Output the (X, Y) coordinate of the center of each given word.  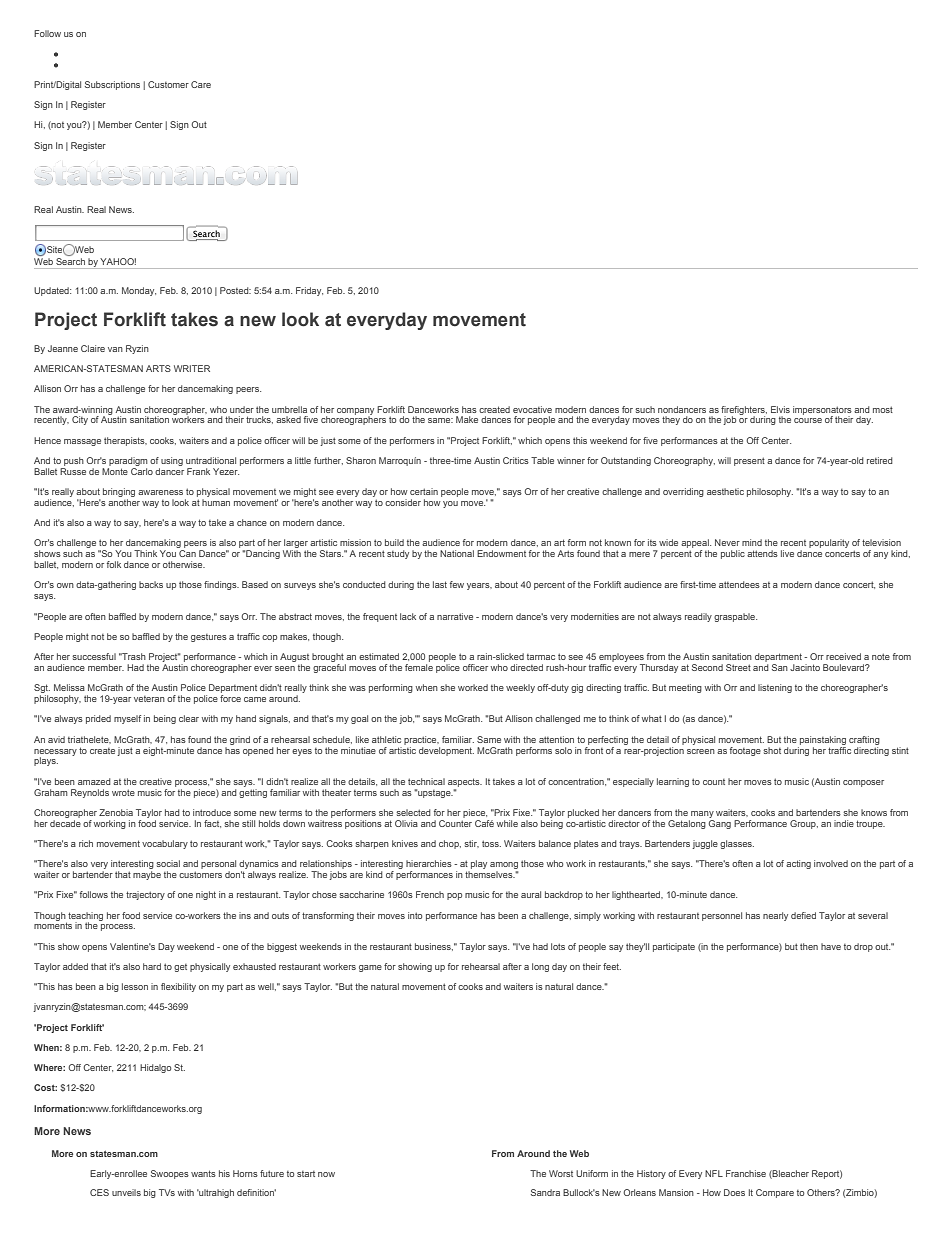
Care (201, 84)
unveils (126, 1192)
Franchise (746, 1173)
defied (803, 915)
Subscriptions (112, 85)
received (843, 656)
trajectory (145, 895)
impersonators (822, 411)
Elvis (780, 409)
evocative (532, 409)
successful (94, 656)
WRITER (192, 368)
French (430, 894)
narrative (455, 616)
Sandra (545, 1192)
